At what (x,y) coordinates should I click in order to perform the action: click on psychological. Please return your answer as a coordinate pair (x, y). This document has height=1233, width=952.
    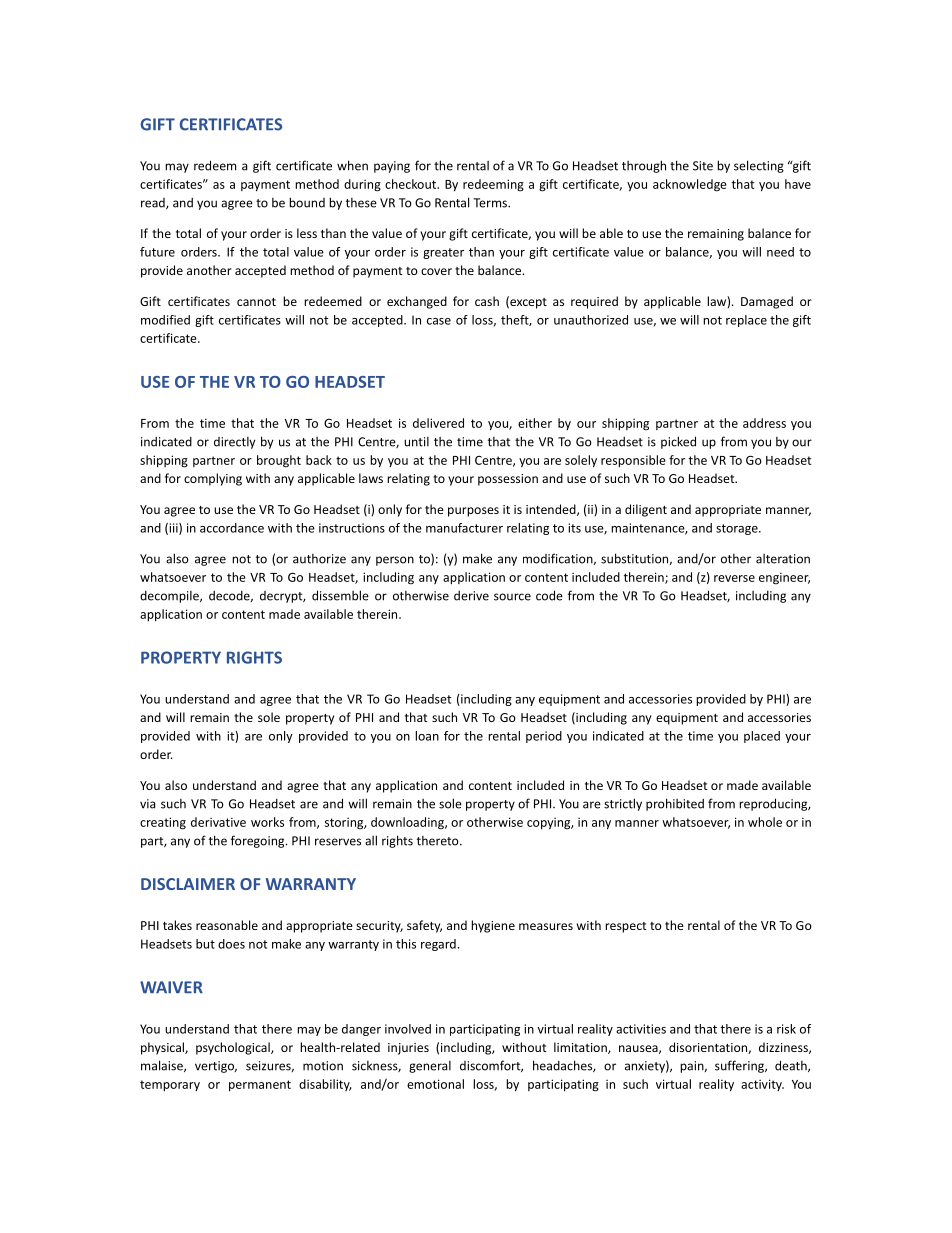
    Looking at the image, I should click on (234, 1048).
